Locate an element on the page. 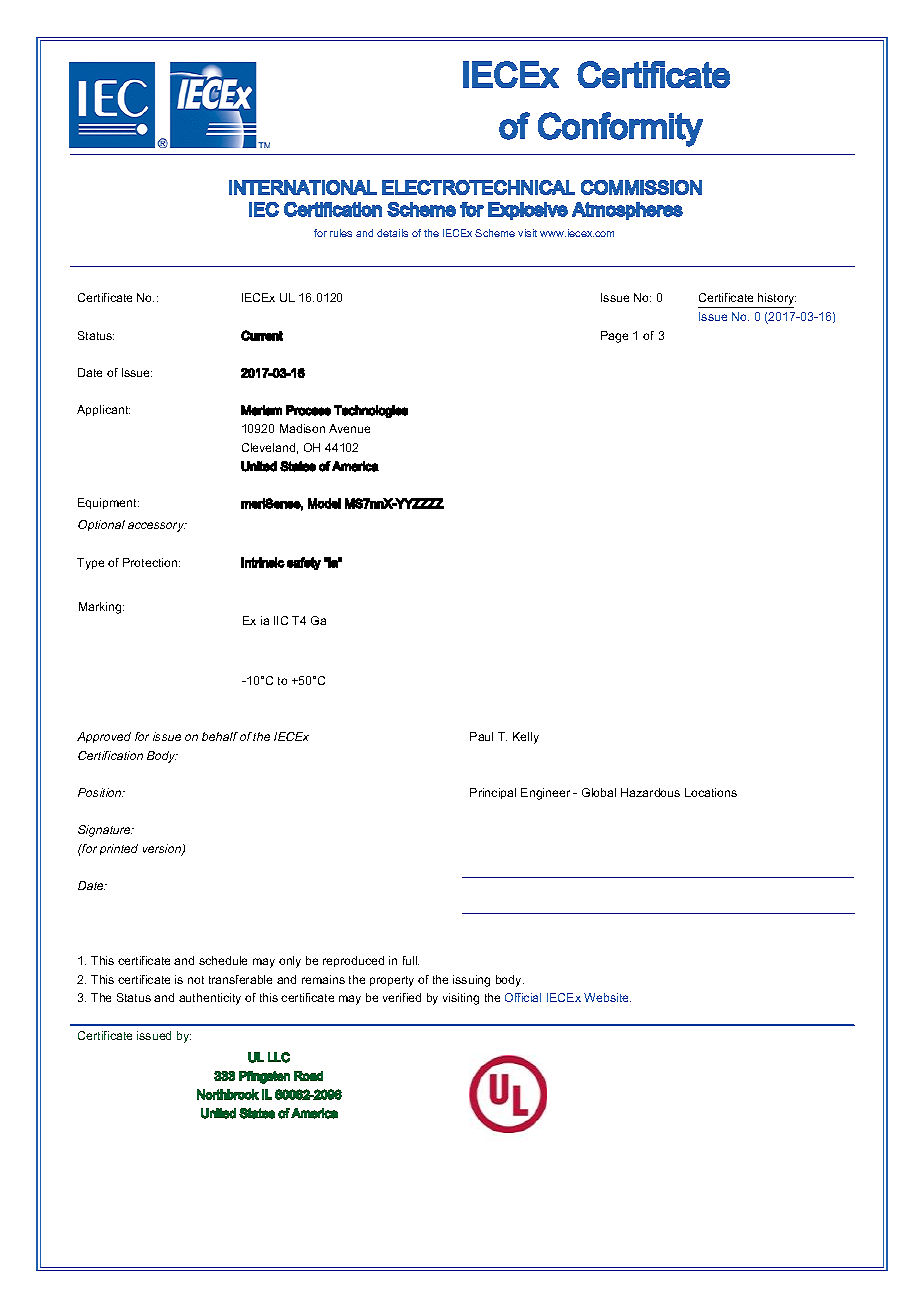 The image size is (924, 1308). Page is located at coordinates (614, 337).
